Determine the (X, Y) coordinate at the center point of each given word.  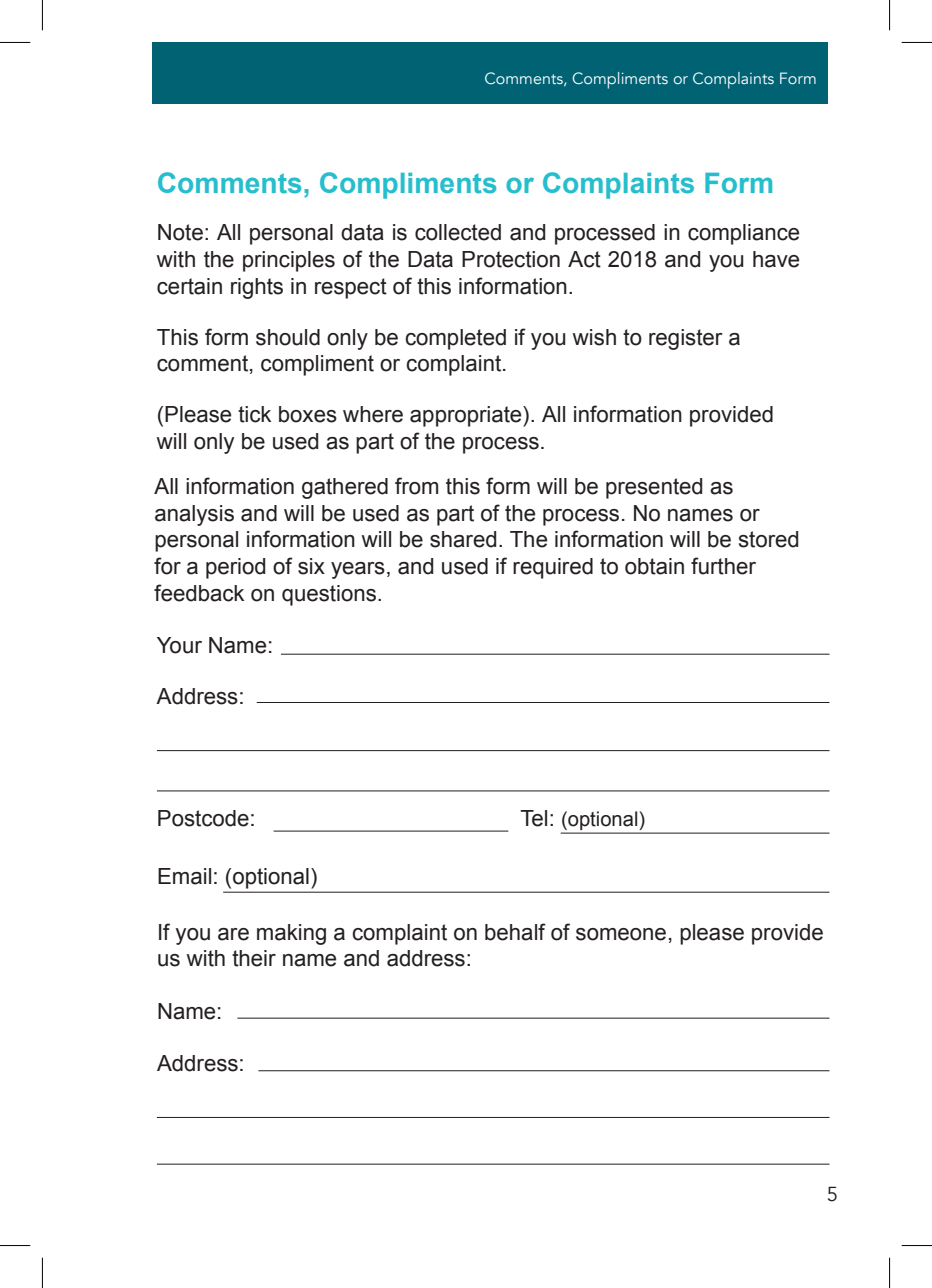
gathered (345, 488)
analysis (194, 515)
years (358, 570)
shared (463, 539)
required (553, 568)
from (416, 486)
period (235, 568)
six (311, 566)
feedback (199, 593)
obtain (654, 566)
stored (768, 539)
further (723, 566)
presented (654, 488)
